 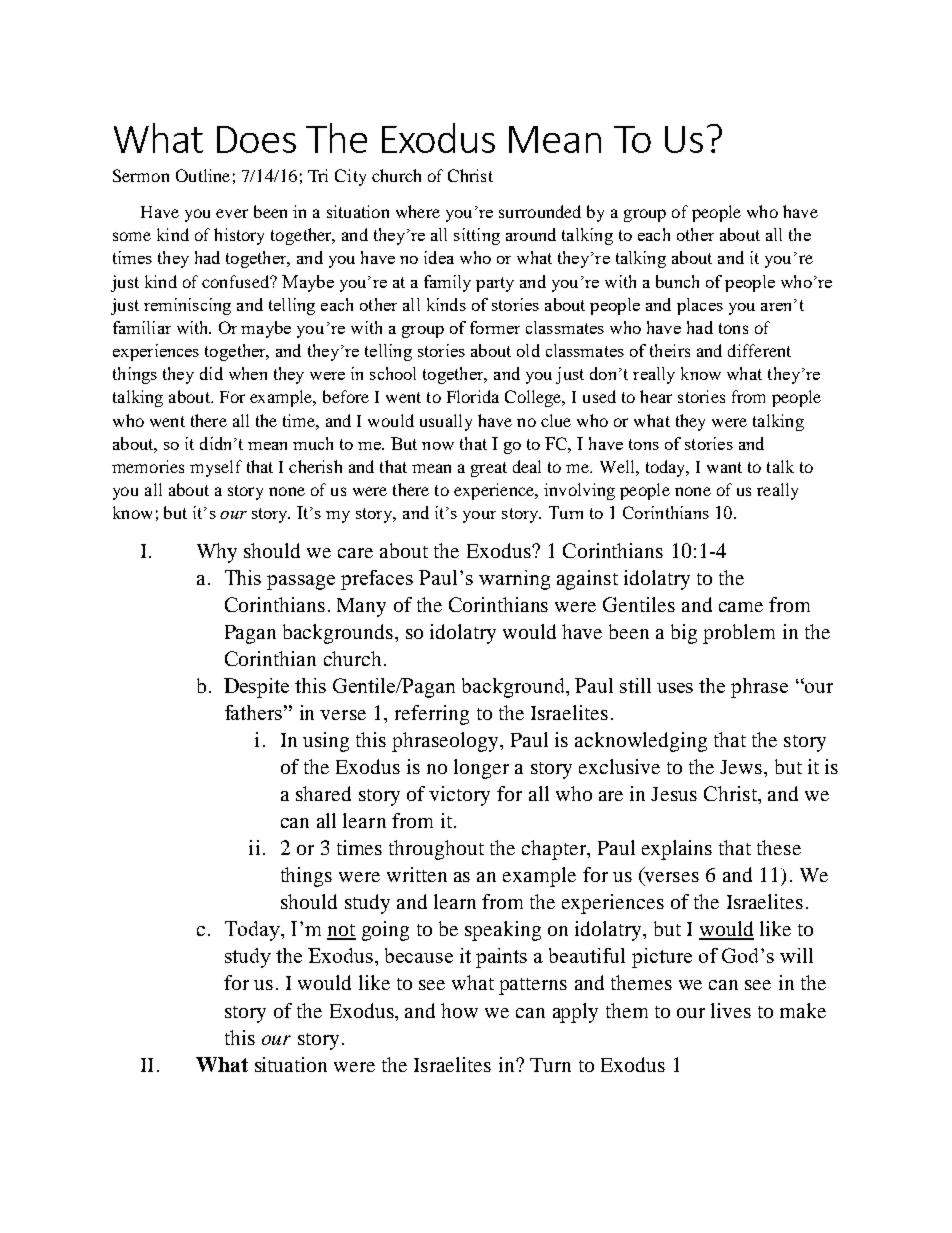 I want to click on bunch, so click(x=677, y=281).
